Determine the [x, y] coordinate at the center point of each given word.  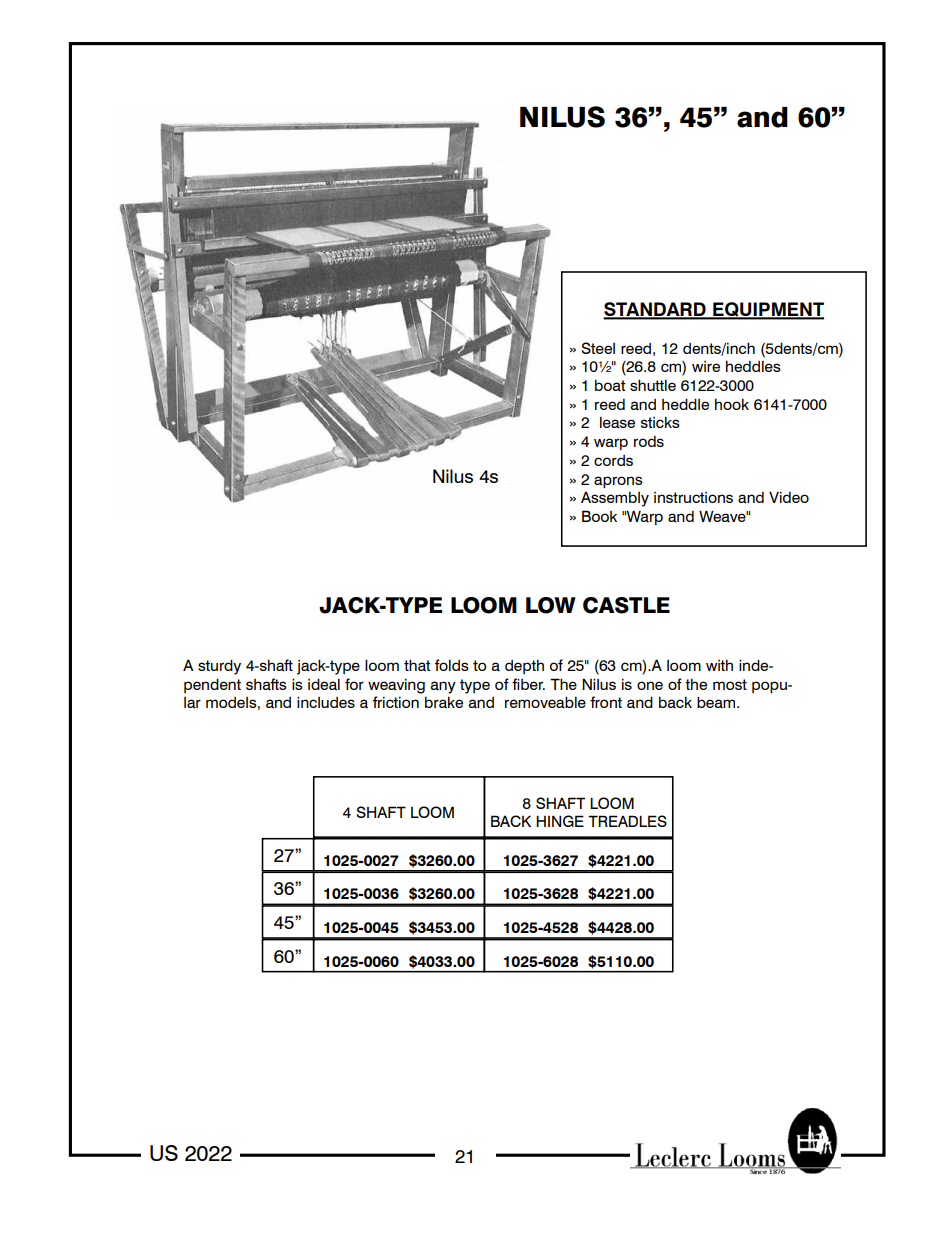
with [719, 665]
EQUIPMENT [767, 311]
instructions [693, 497]
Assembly [615, 499]
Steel [598, 348]
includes [326, 702]
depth [524, 667]
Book [599, 516]
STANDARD [655, 310]
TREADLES [627, 821]
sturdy [219, 667]
